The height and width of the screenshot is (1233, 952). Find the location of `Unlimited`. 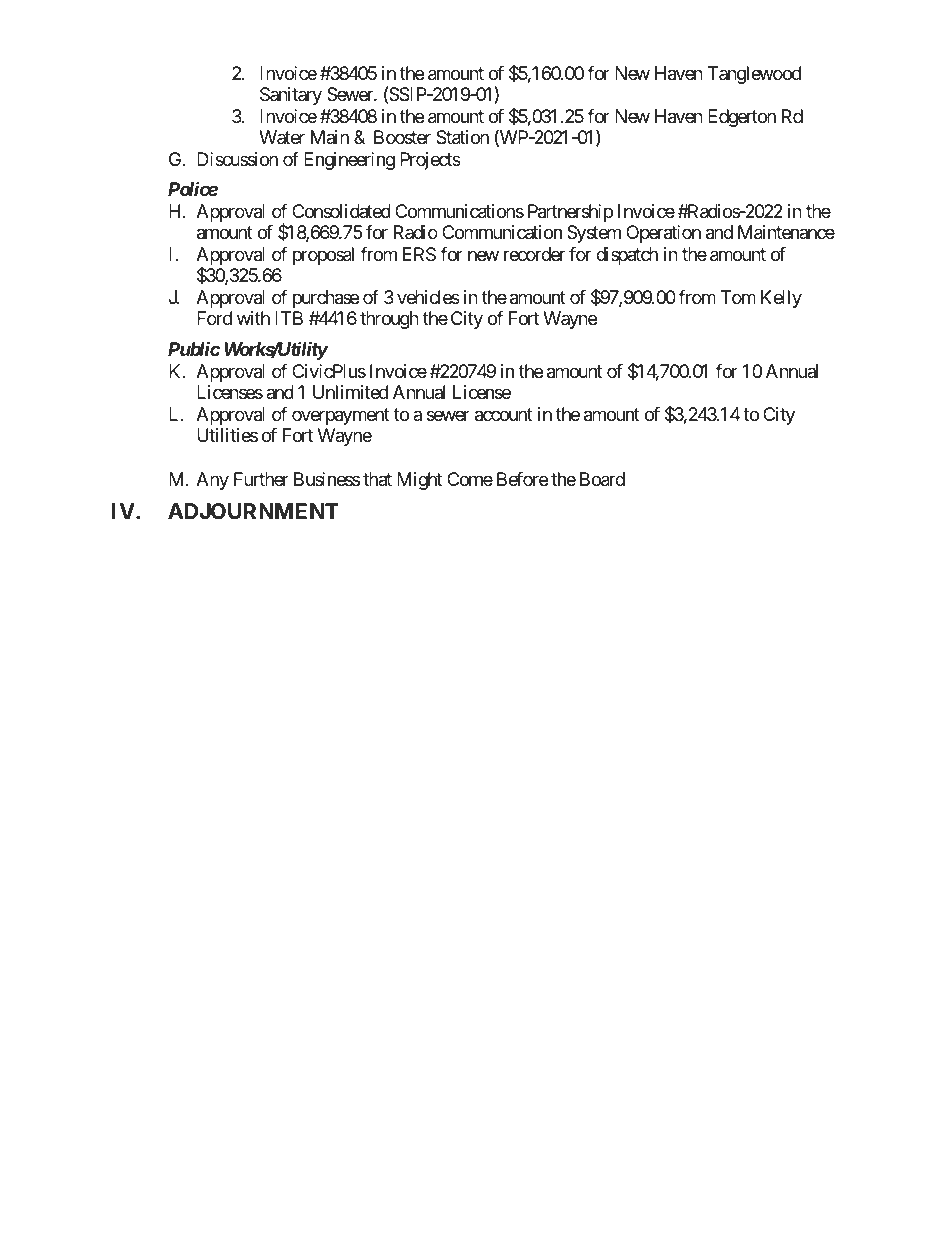

Unlimited is located at coordinates (350, 392).
